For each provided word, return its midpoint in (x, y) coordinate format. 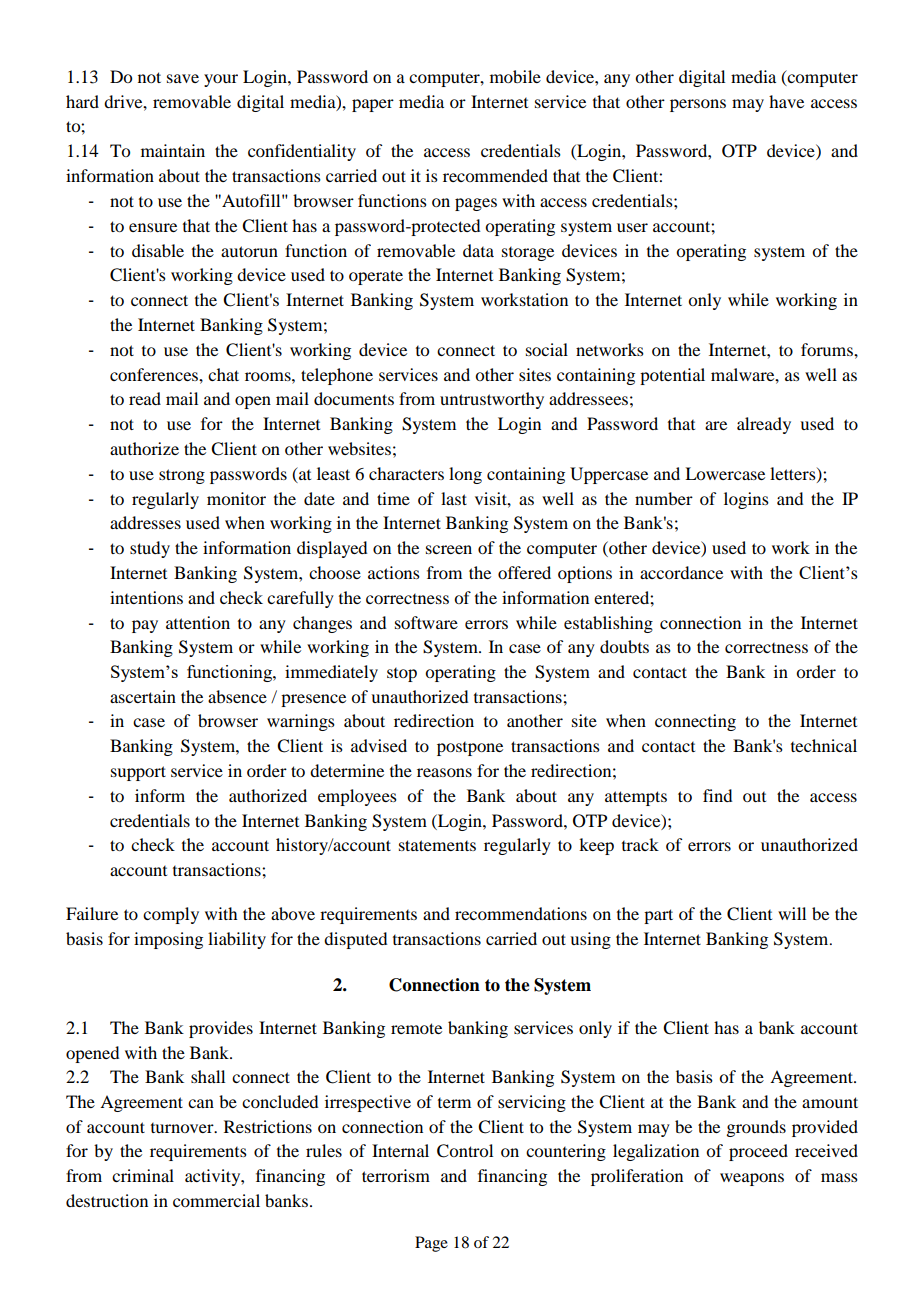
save (183, 78)
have (786, 101)
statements (437, 845)
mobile (515, 76)
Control (465, 1151)
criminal (143, 1175)
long (465, 475)
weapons (752, 1179)
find (717, 795)
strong (182, 476)
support (138, 773)
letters (794, 474)
